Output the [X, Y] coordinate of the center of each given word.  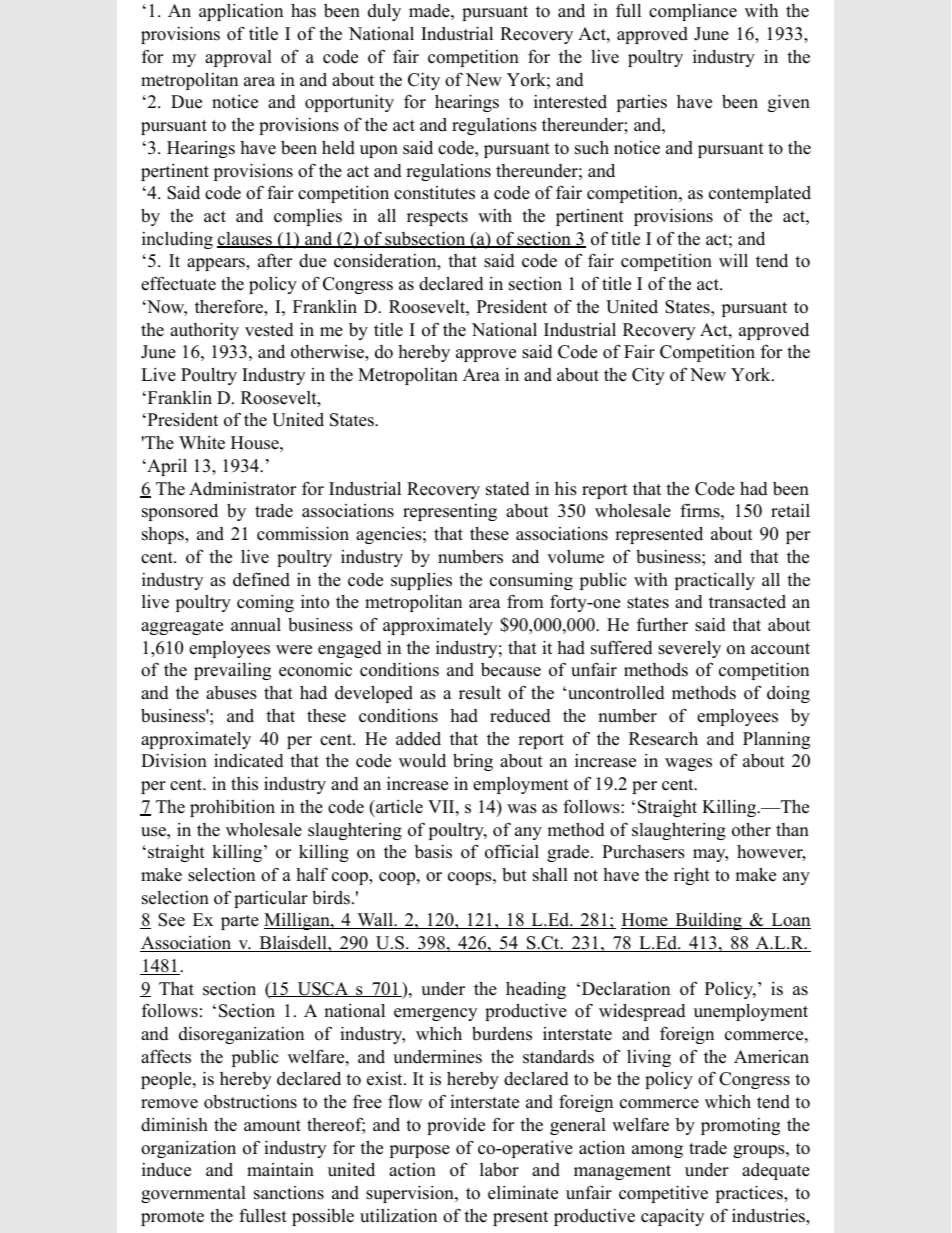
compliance [693, 12]
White [202, 442]
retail [790, 510]
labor [499, 1169]
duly [384, 12]
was [522, 809]
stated [508, 489]
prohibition [232, 808]
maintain [280, 1169]
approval [238, 58]
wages [688, 764]
